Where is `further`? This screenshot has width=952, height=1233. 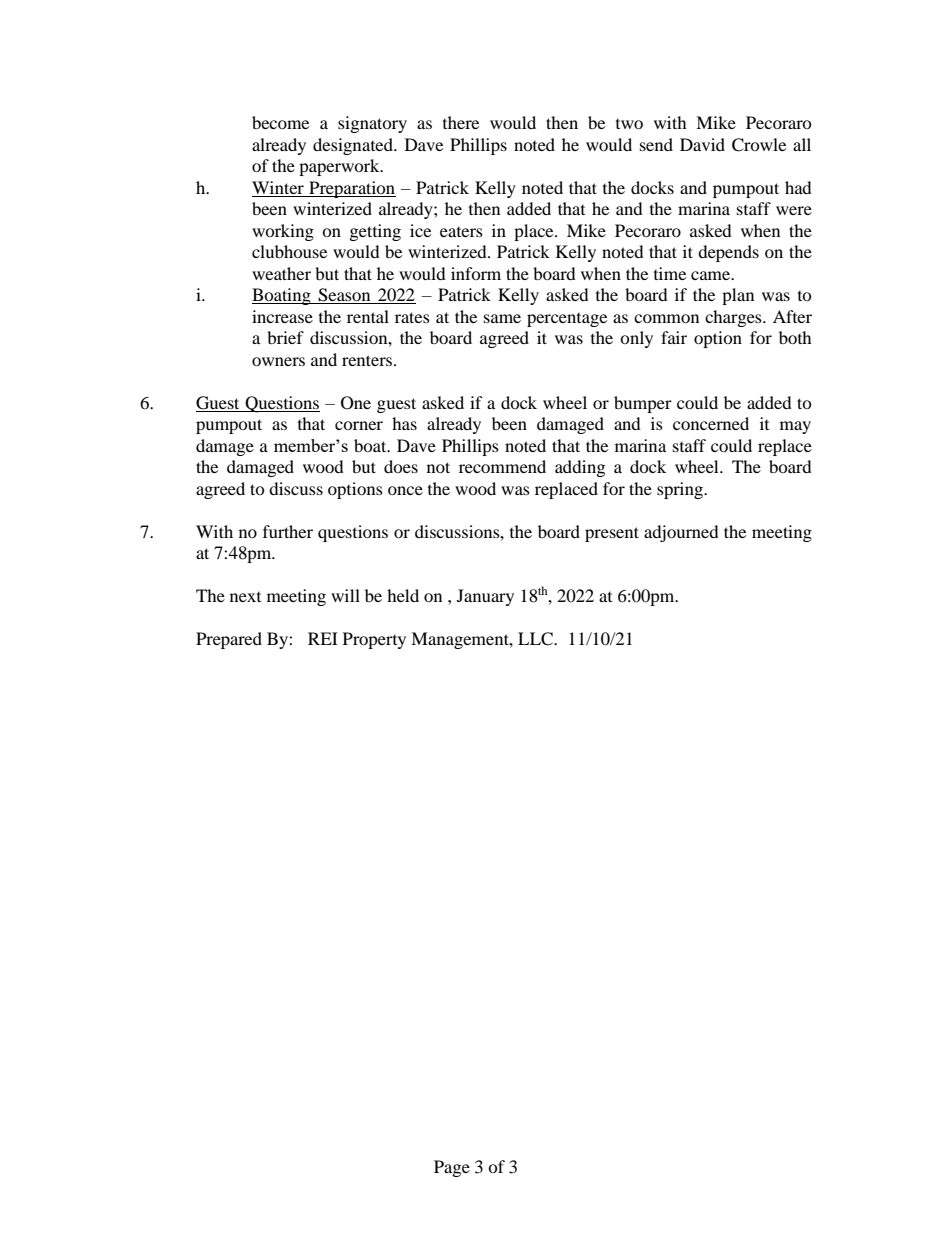 further is located at coordinates (288, 531).
